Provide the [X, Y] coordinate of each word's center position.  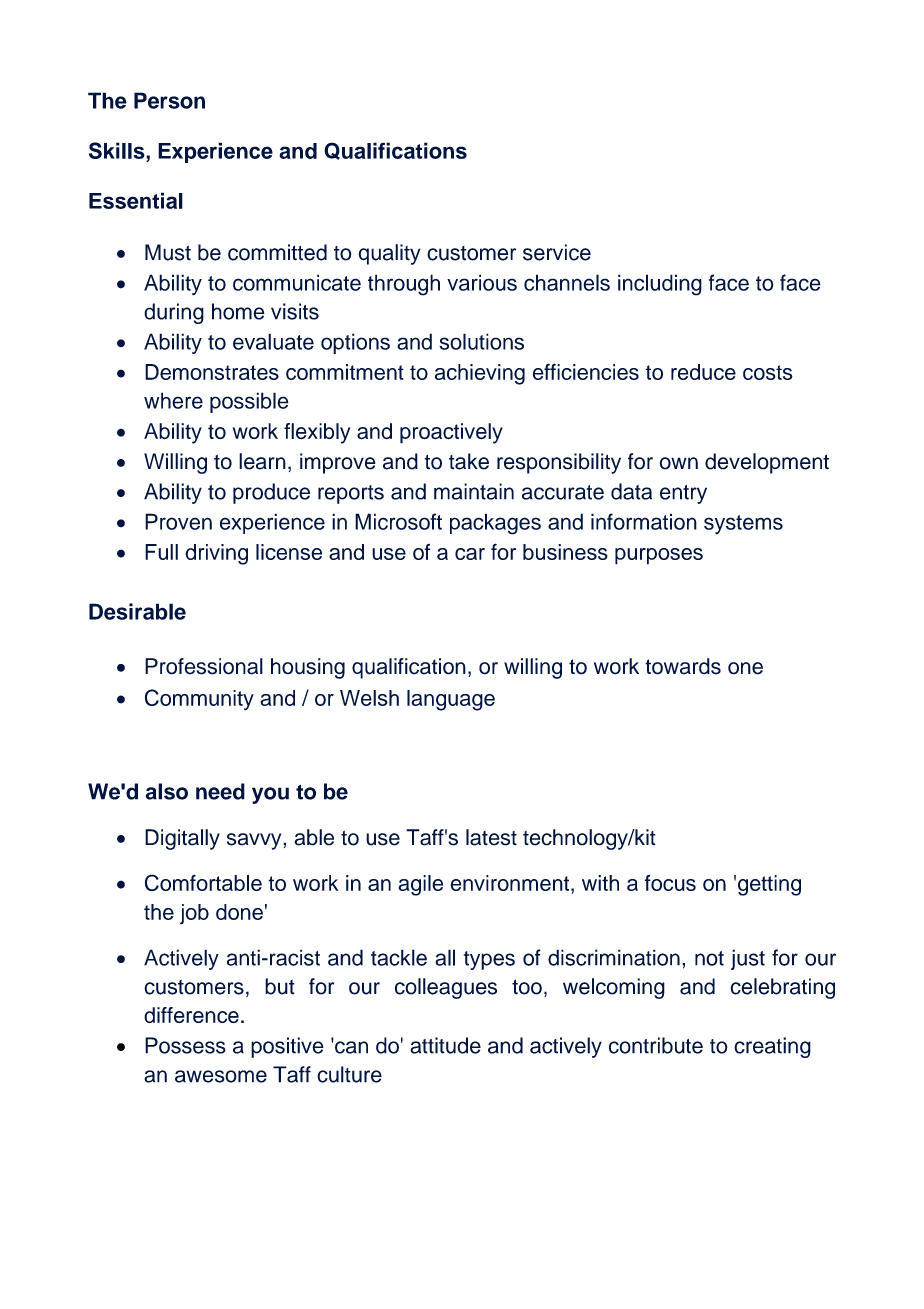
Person [169, 100]
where [173, 400]
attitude [445, 1045]
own [679, 463]
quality [389, 254]
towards [683, 666]
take [469, 461]
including [660, 285]
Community [199, 700]
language [451, 700]
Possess [185, 1045]
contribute [656, 1045]
